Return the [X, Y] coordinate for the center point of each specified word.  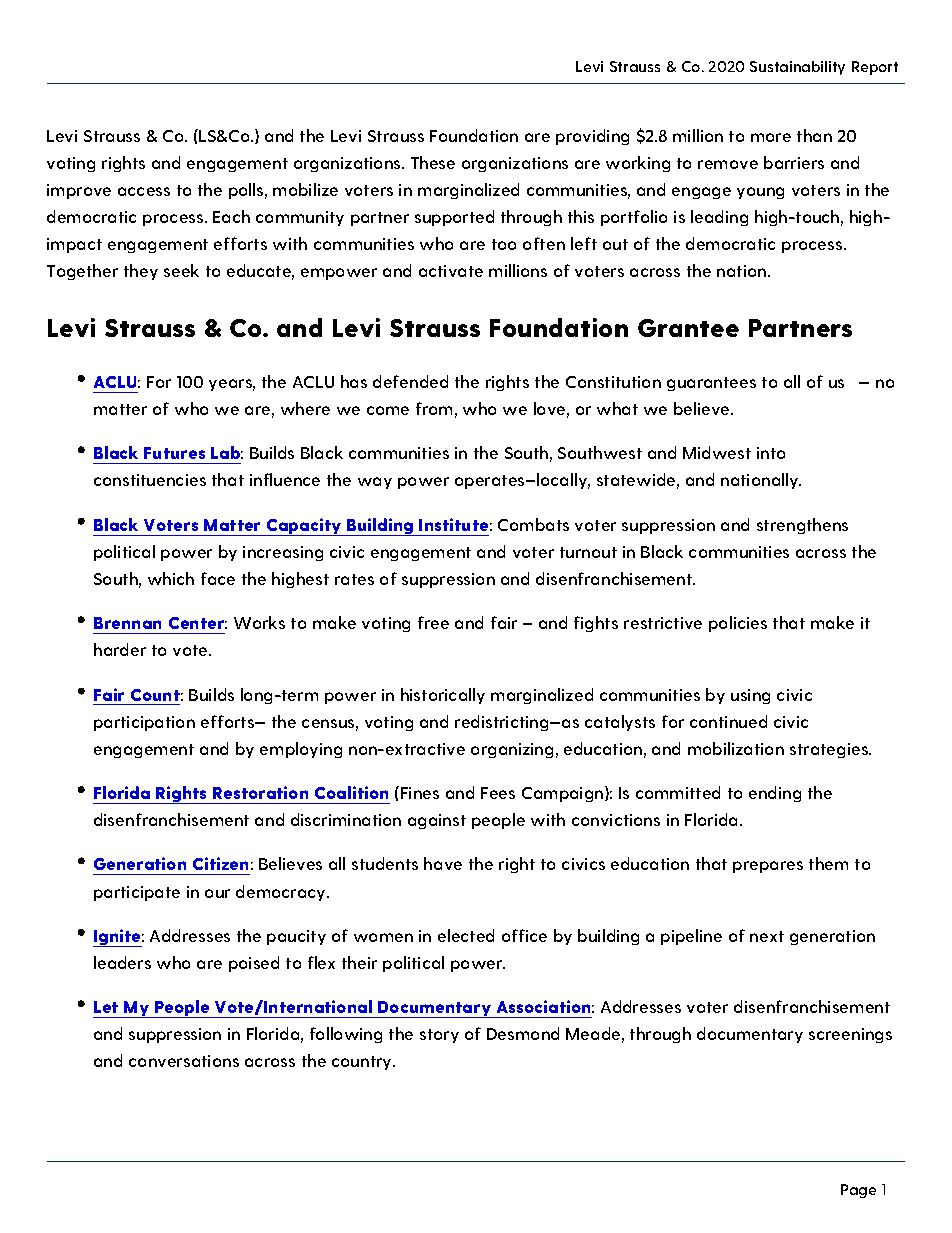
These [433, 162]
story [439, 1036]
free [433, 622]
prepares [768, 867]
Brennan [127, 623]
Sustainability [797, 68]
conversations [184, 1061]
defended [410, 381]
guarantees [711, 384]
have [443, 863]
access [144, 191]
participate [137, 893]
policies [738, 624]
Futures [174, 453]
